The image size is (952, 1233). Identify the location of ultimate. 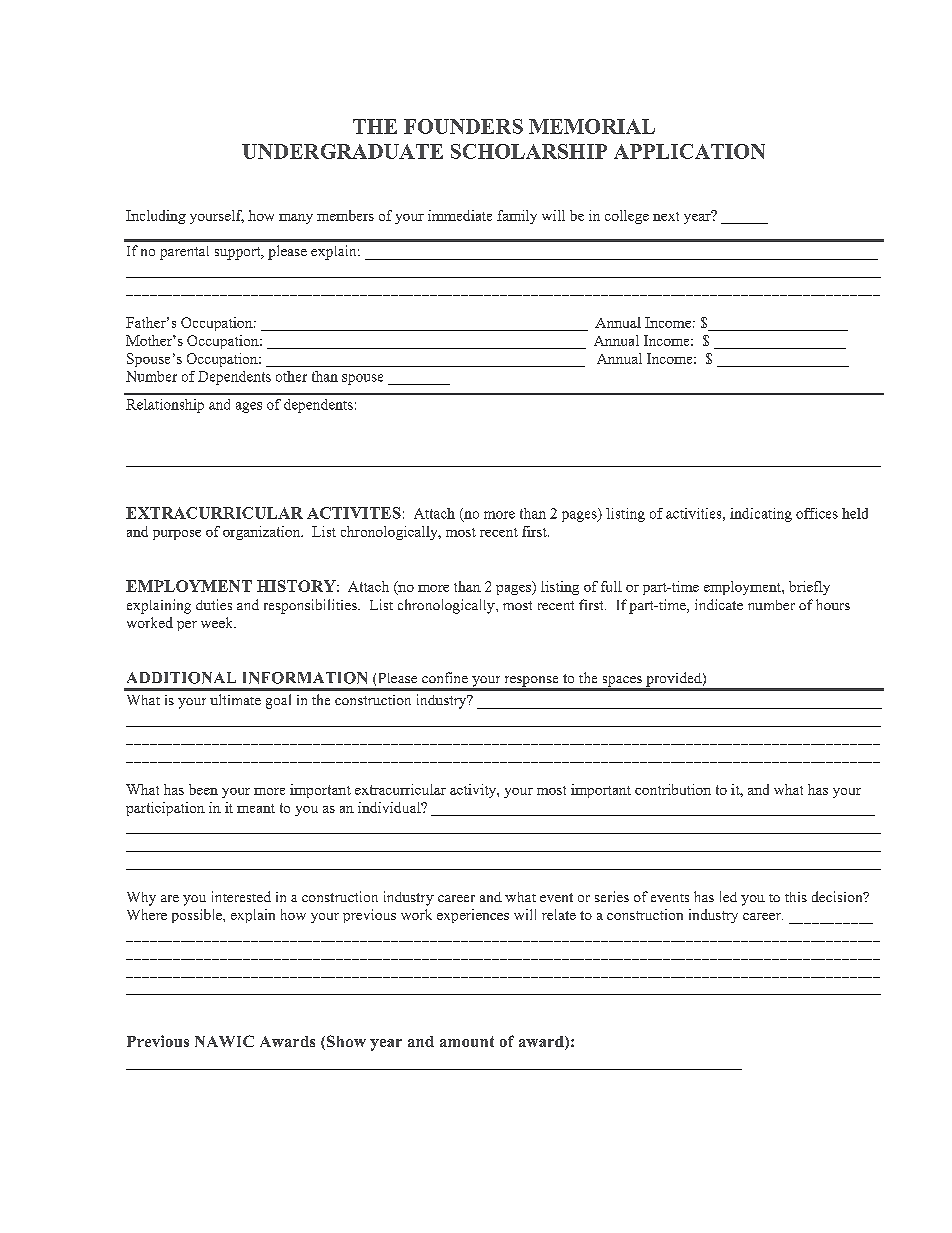
(235, 699).
